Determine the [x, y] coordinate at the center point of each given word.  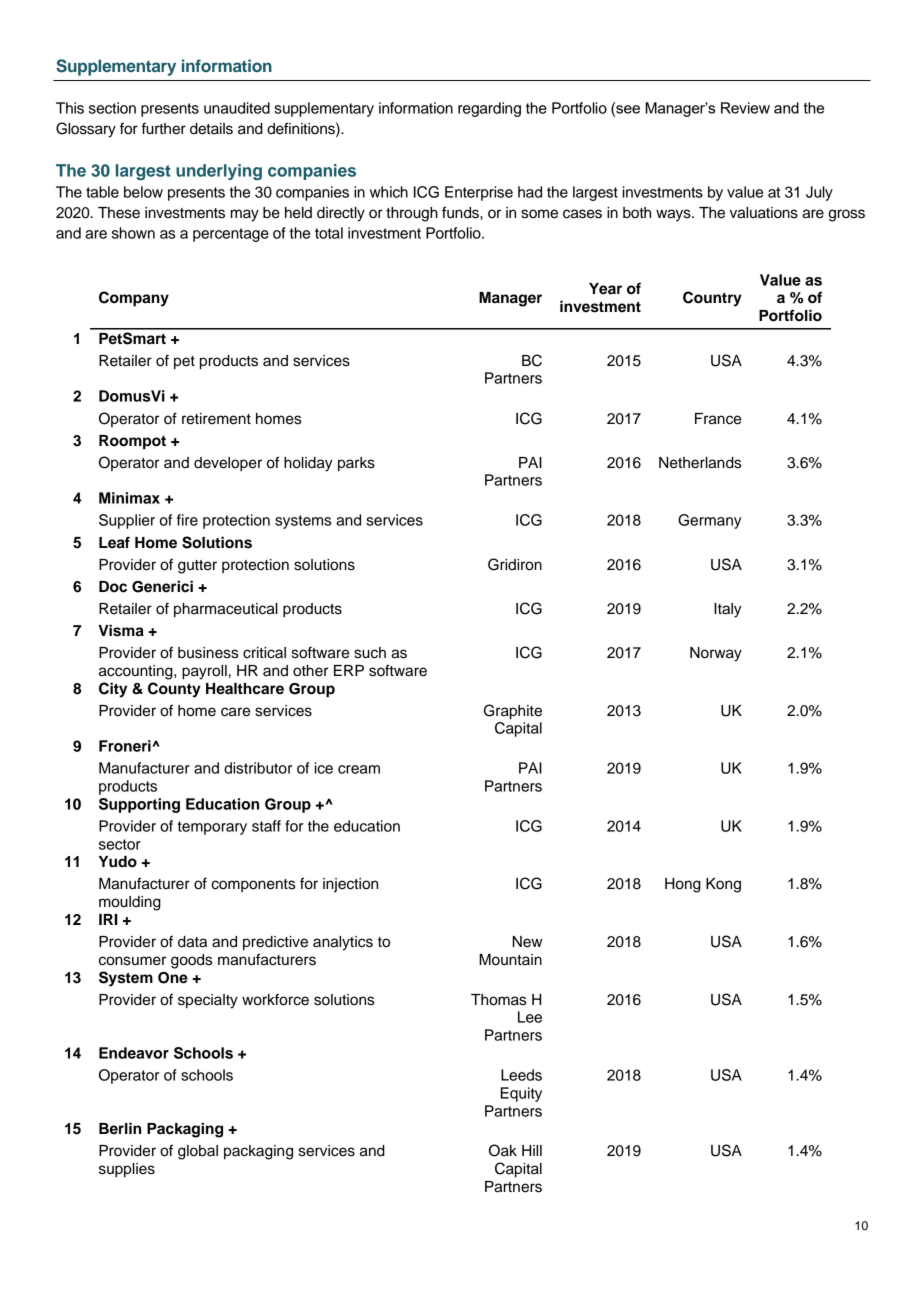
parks [356, 464]
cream [359, 769]
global [198, 1152]
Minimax [129, 498]
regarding [489, 109]
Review [745, 108]
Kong [723, 885]
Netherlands [700, 463]
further [164, 128]
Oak [503, 1150]
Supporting [139, 805]
